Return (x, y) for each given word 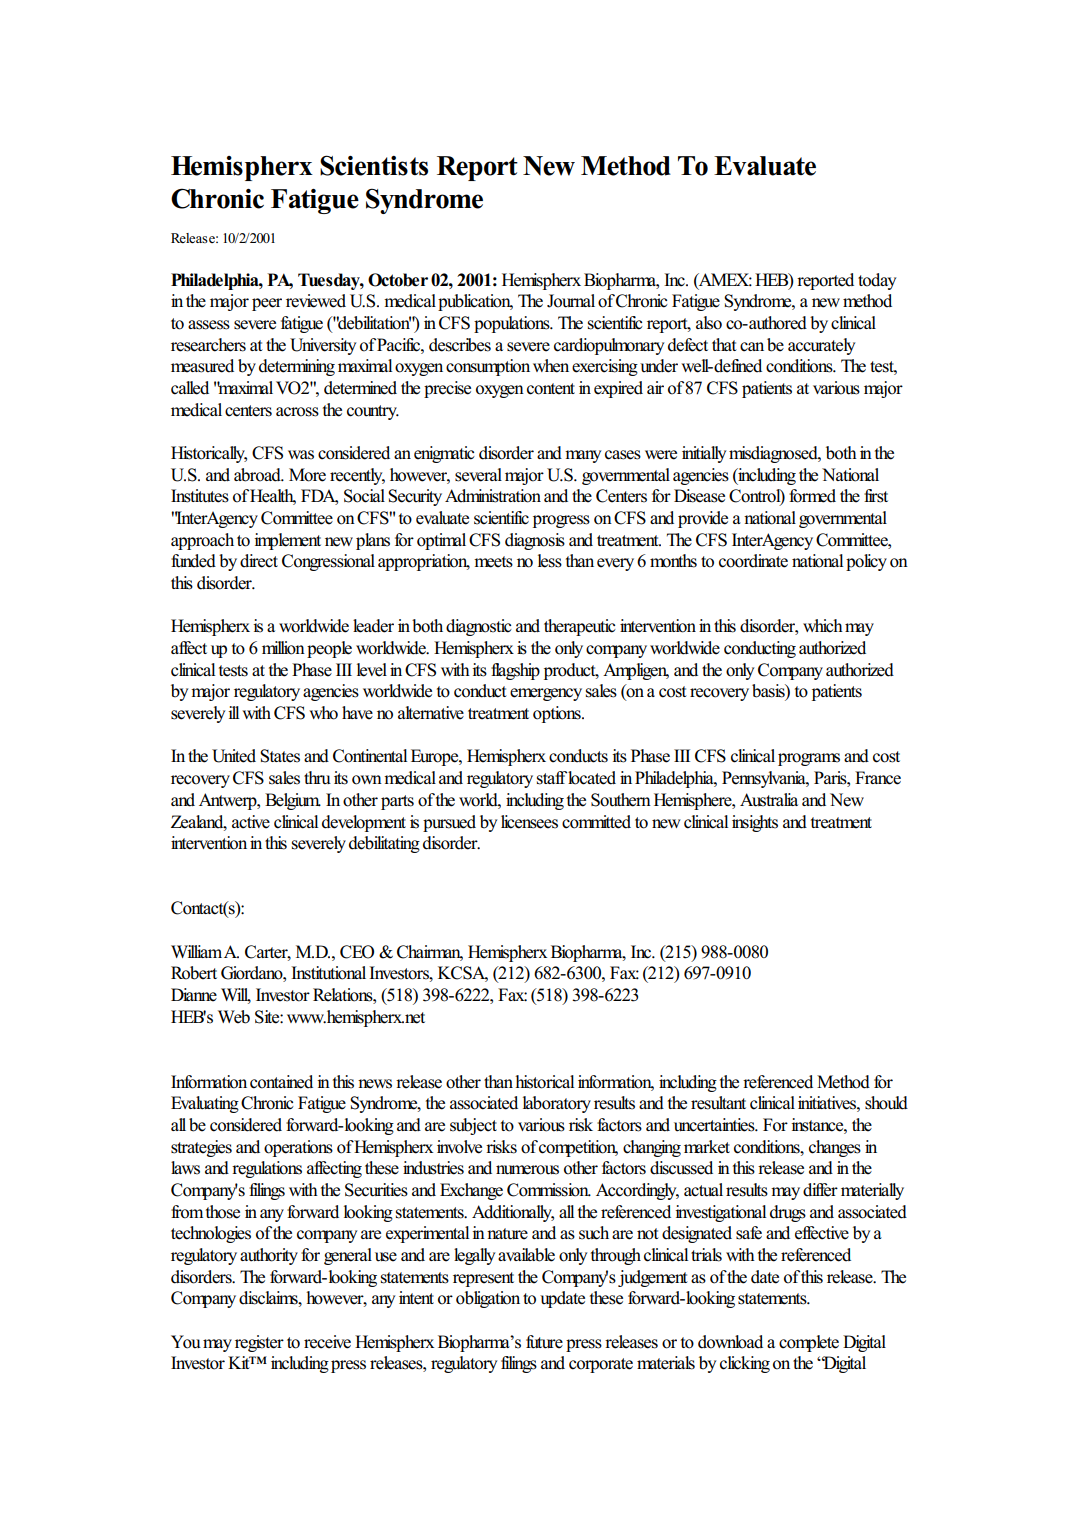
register (259, 1343)
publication (475, 302)
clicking (745, 1364)
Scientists (374, 165)
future (544, 1342)
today (877, 281)
